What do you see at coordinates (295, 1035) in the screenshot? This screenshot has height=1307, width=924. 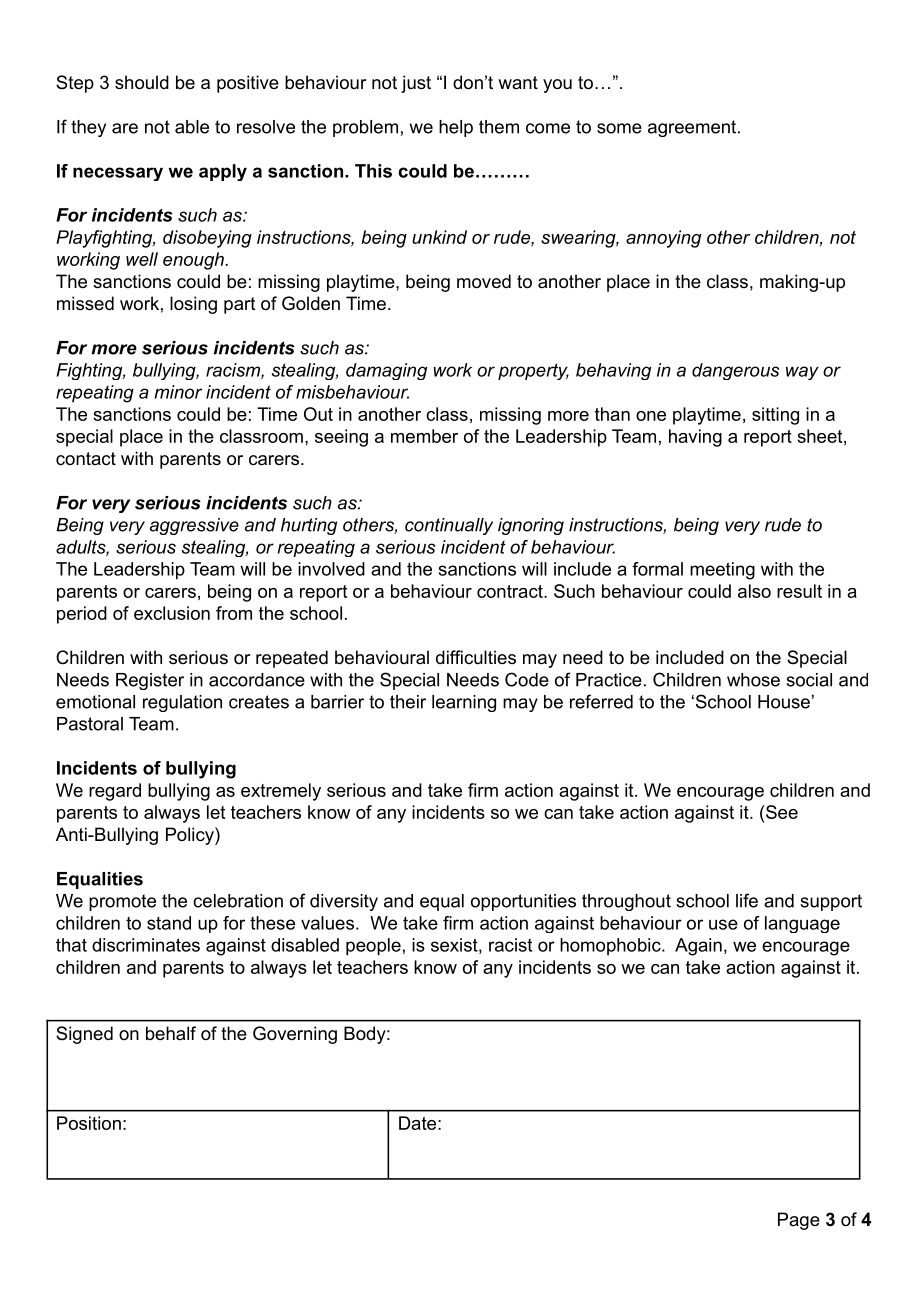 I see `Governing` at bounding box center [295, 1035].
